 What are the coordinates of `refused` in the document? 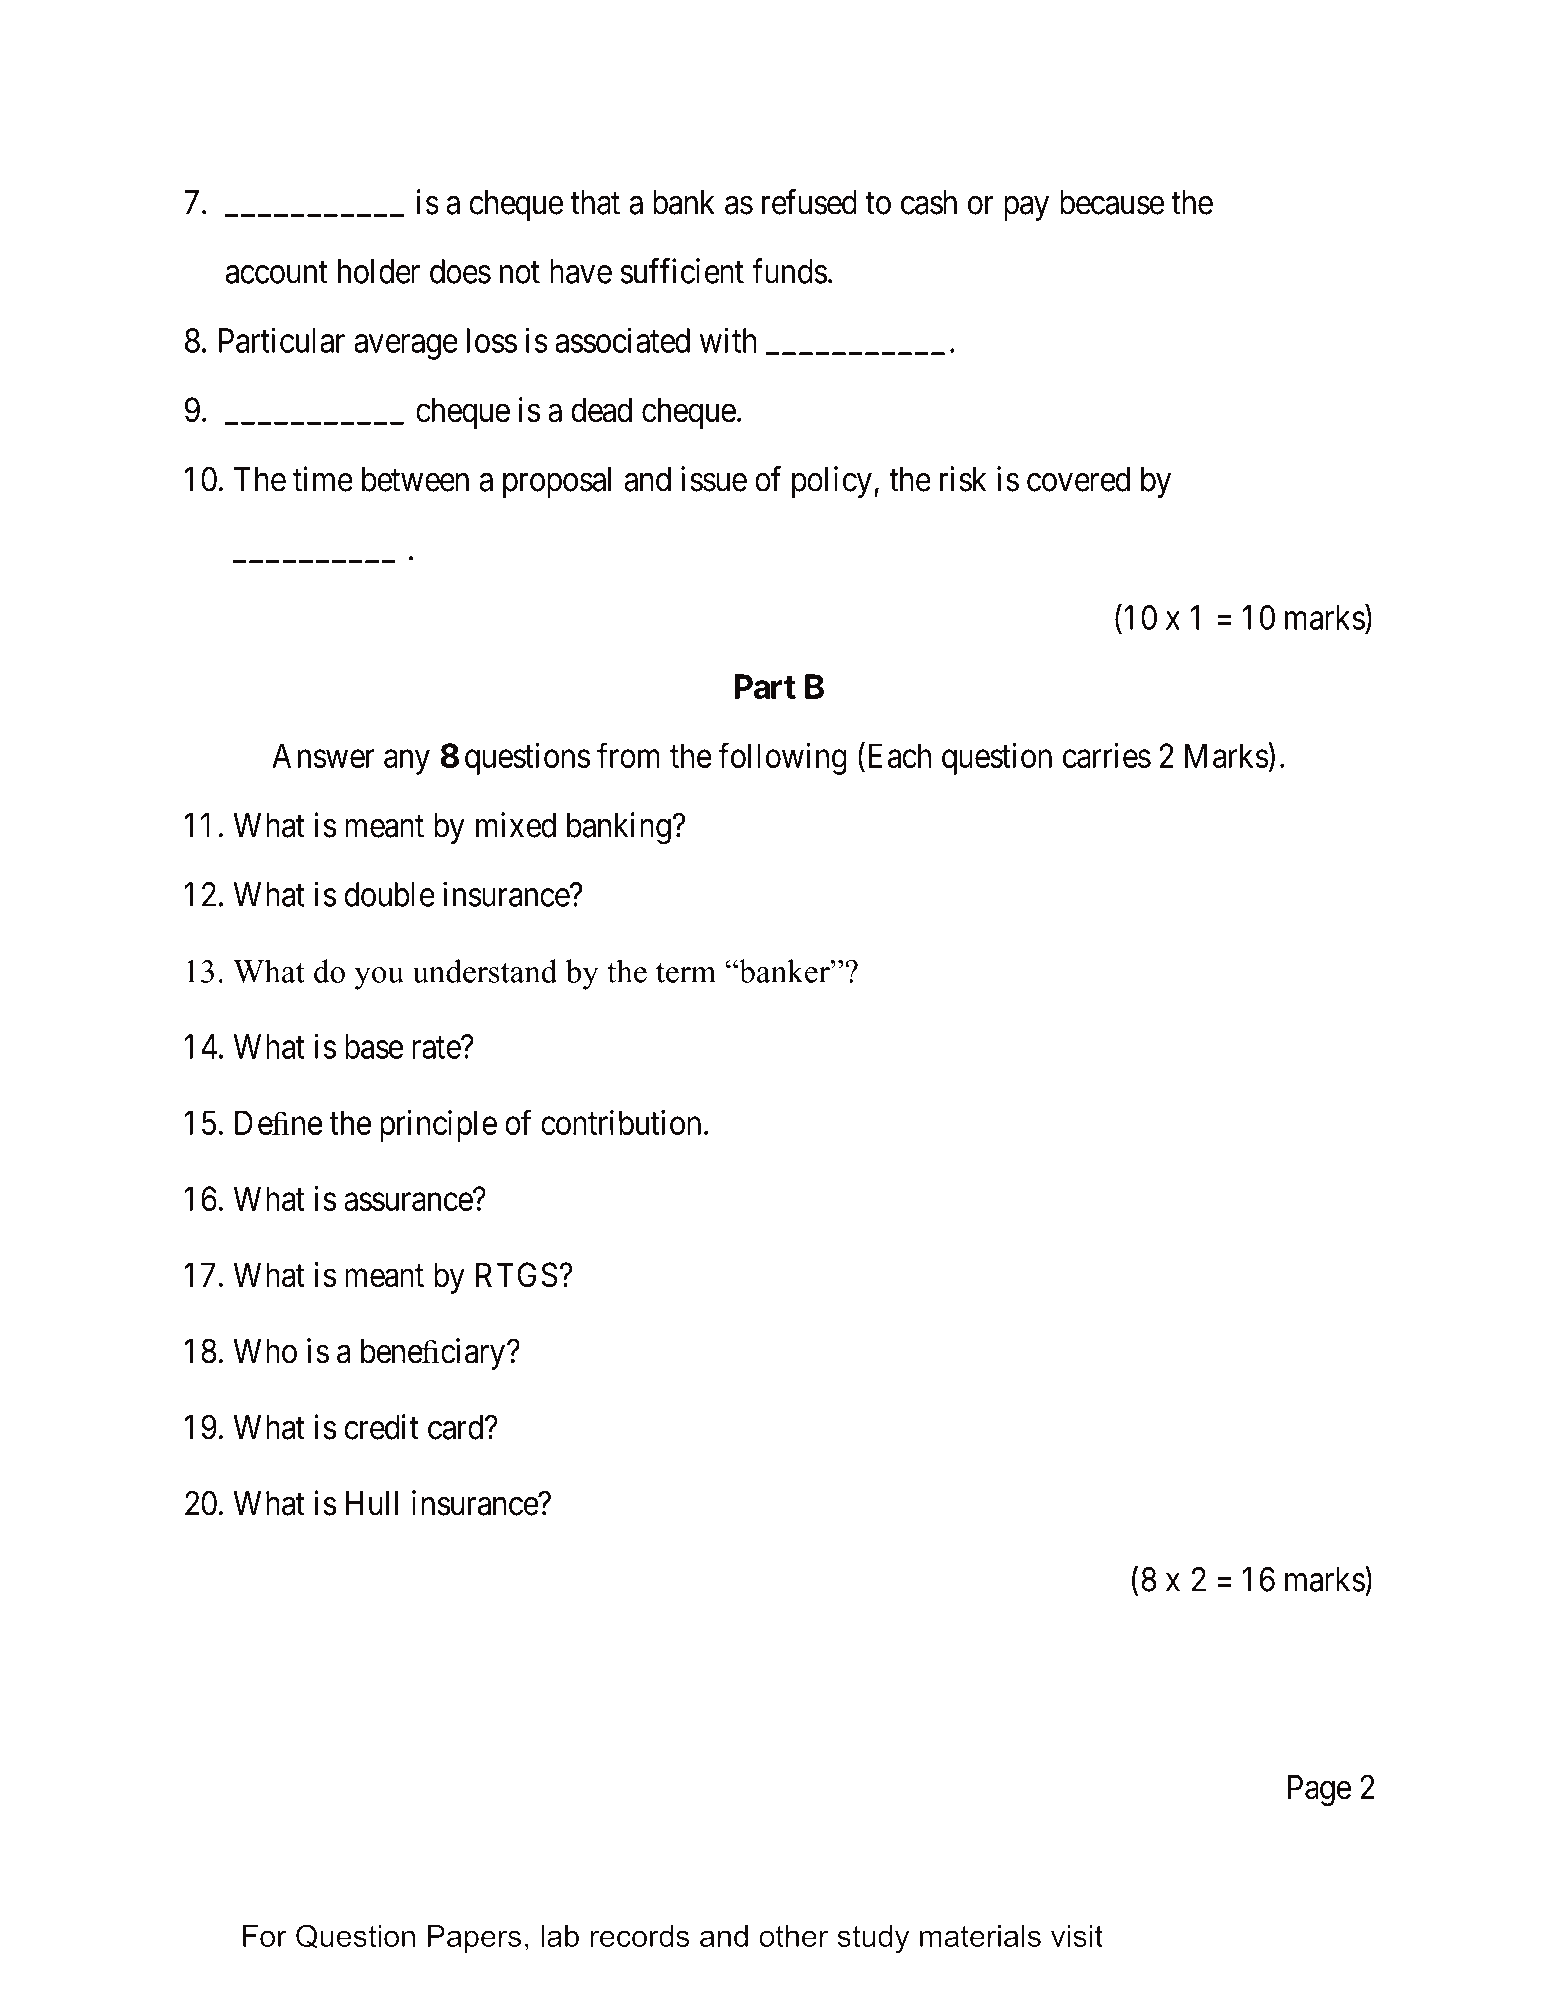 It's located at (809, 202).
